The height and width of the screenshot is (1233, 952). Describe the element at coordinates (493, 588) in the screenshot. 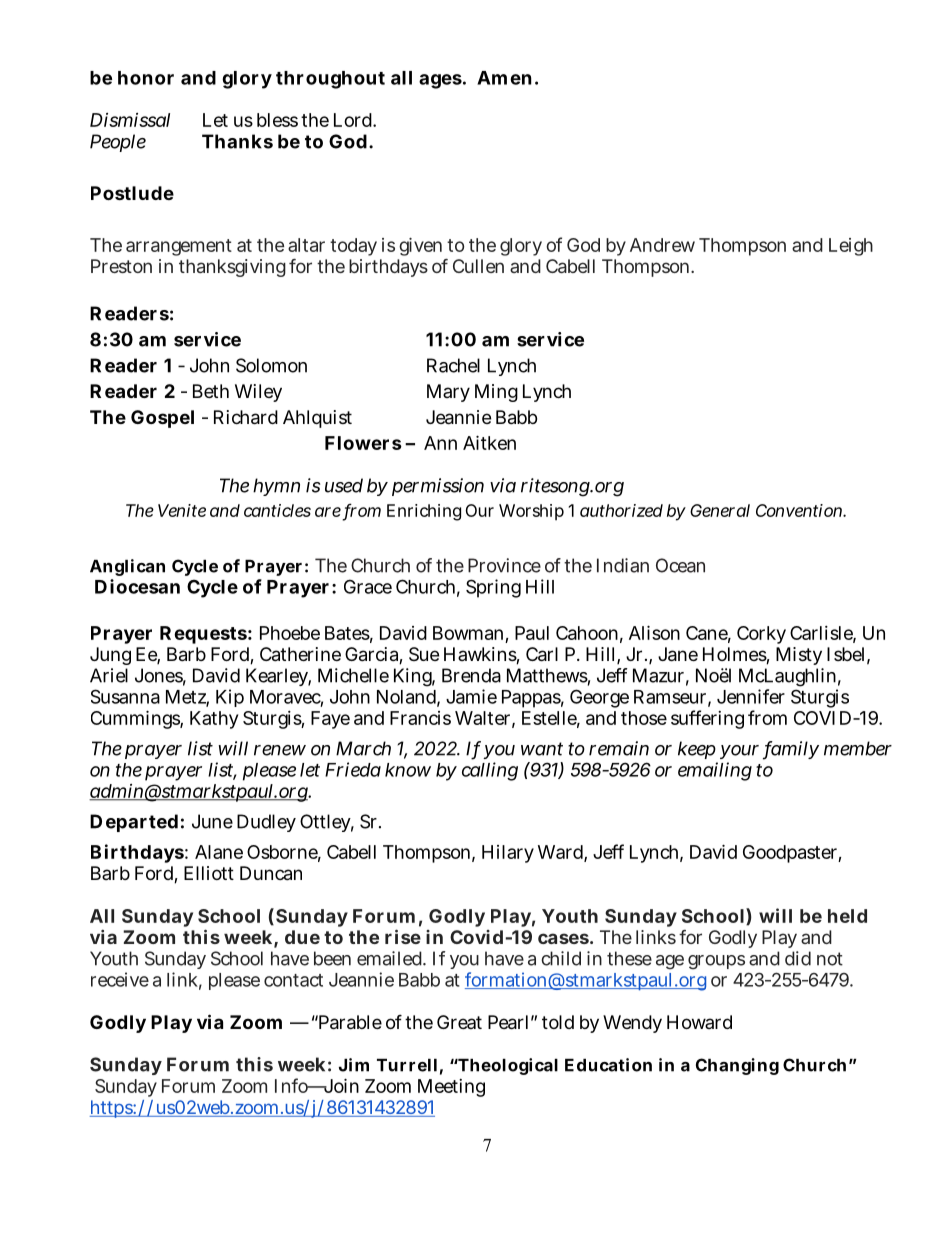

I see `Spring` at that location.
